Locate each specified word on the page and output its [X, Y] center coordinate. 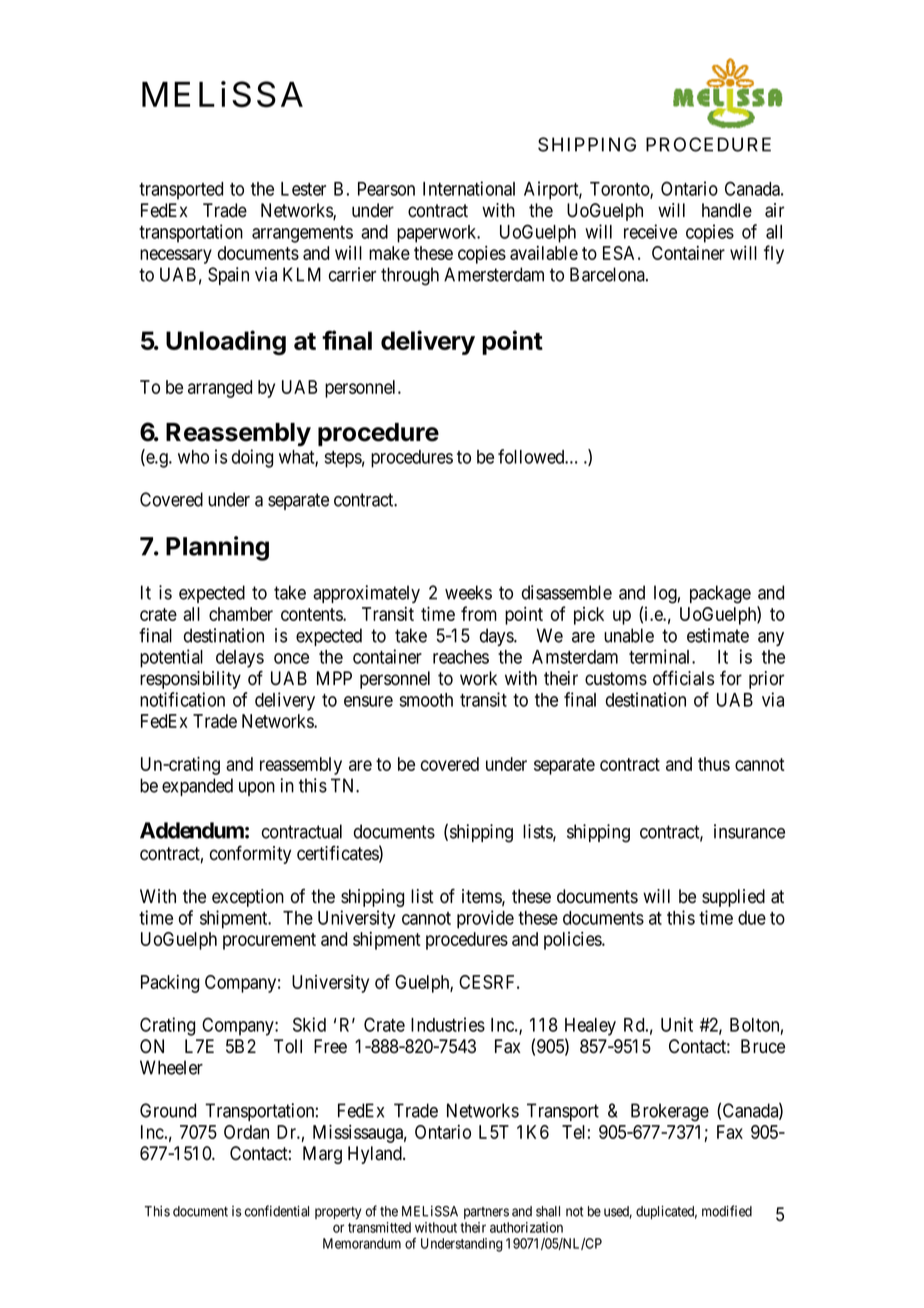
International [469, 188]
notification [182, 699]
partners [486, 1213]
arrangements [302, 234]
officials [683, 678]
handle [727, 210]
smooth [426, 700]
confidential [277, 1211]
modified [727, 1211]
